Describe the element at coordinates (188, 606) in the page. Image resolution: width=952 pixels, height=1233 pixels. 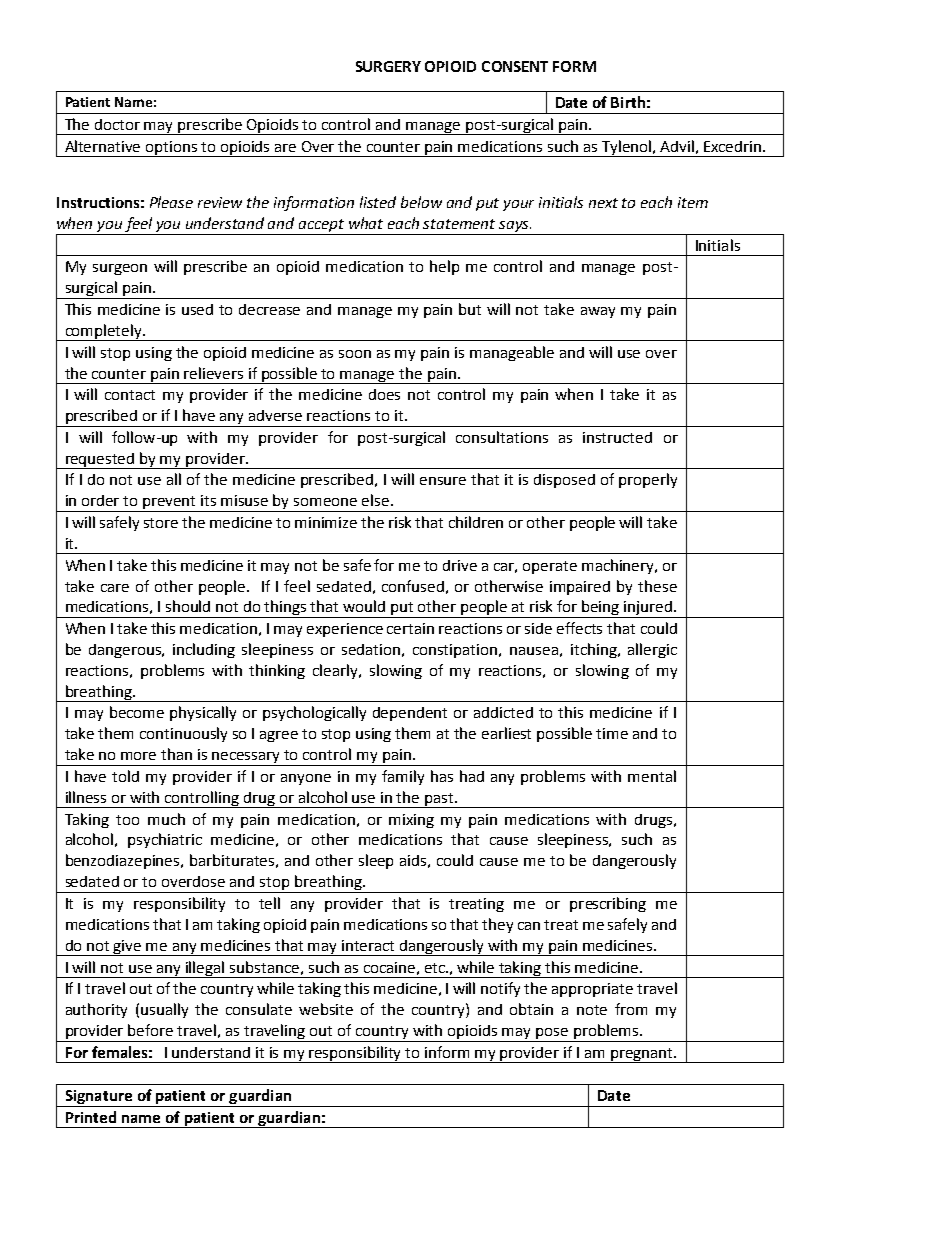
I see `should` at that location.
